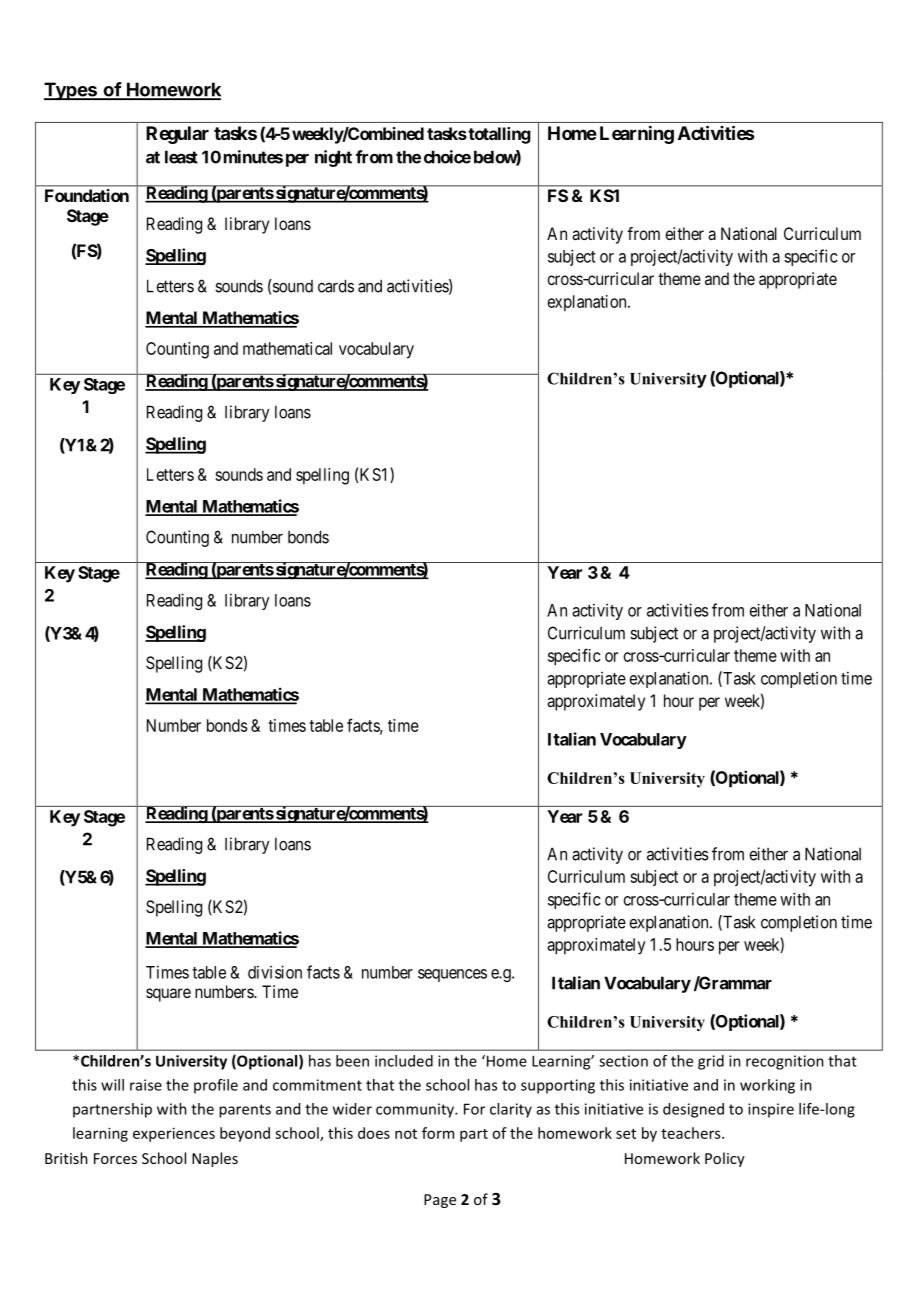 The width and height of the screenshot is (924, 1308). What do you see at coordinates (177, 135) in the screenshot?
I see `Regular` at bounding box center [177, 135].
